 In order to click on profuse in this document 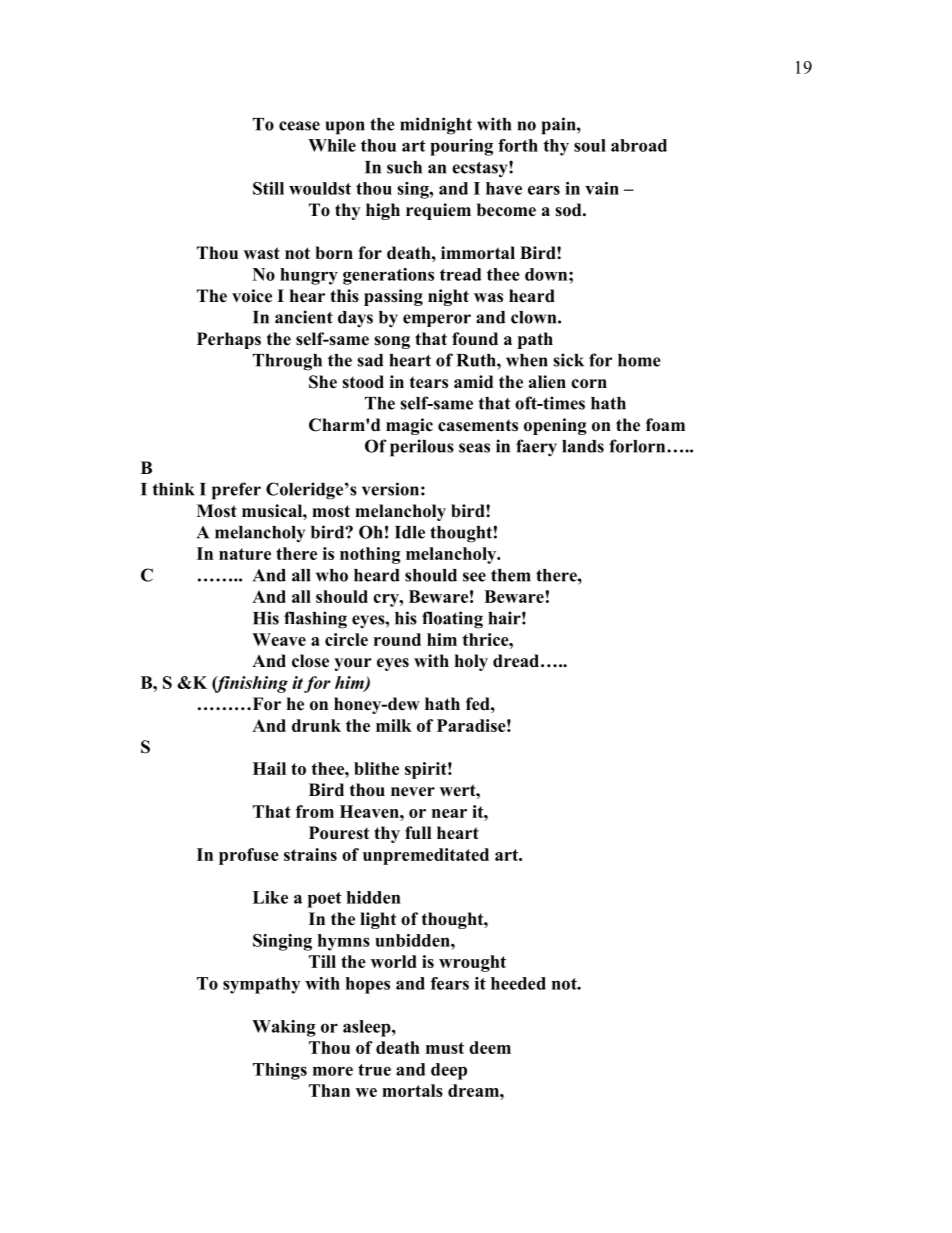, I will do `click(249, 856)`.
